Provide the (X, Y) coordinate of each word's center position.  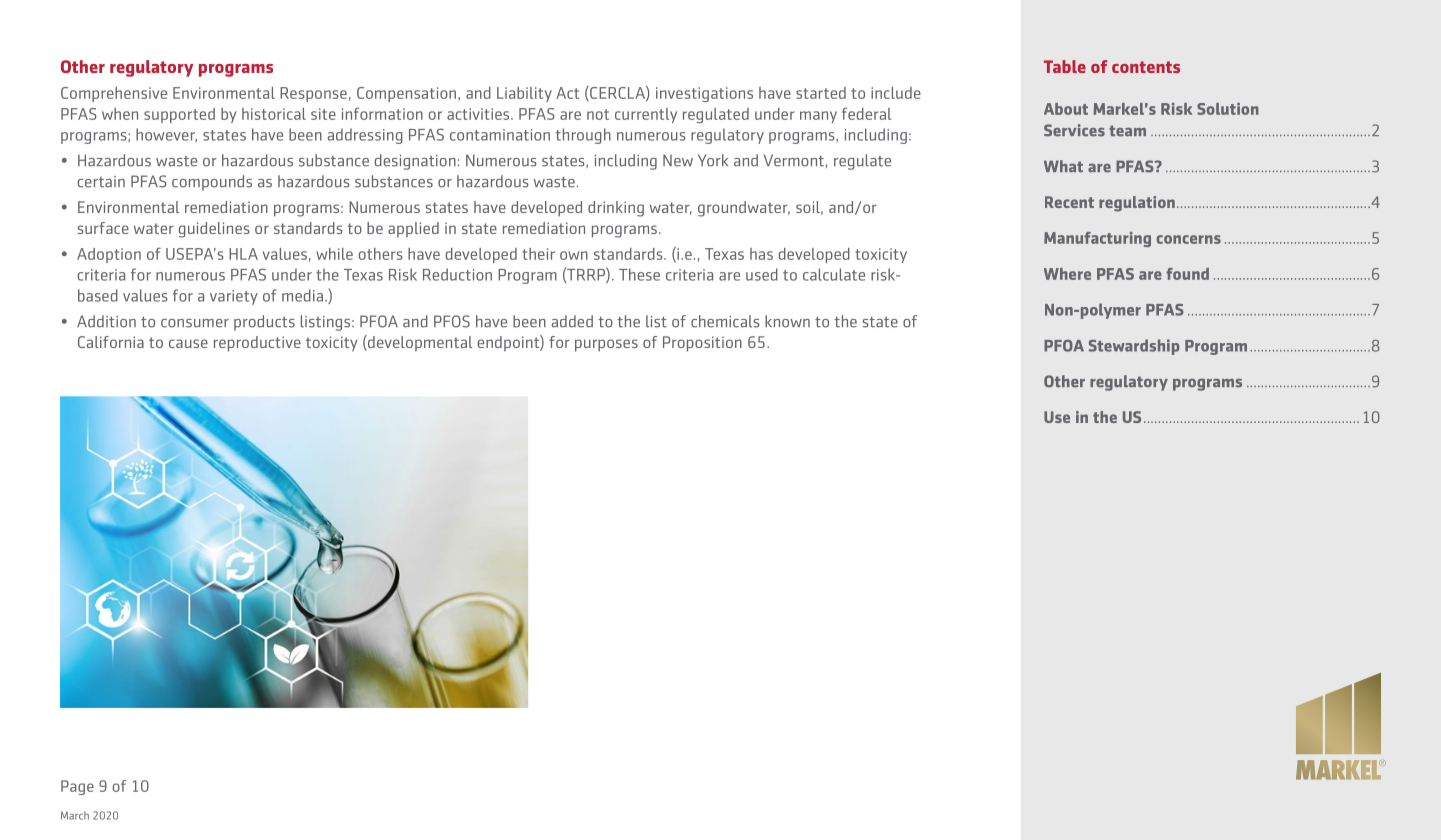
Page (77, 787)
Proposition (702, 344)
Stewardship (1134, 347)
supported (179, 115)
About (1066, 109)
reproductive (257, 344)
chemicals (725, 321)
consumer (195, 323)
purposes (606, 345)
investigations (704, 94)
